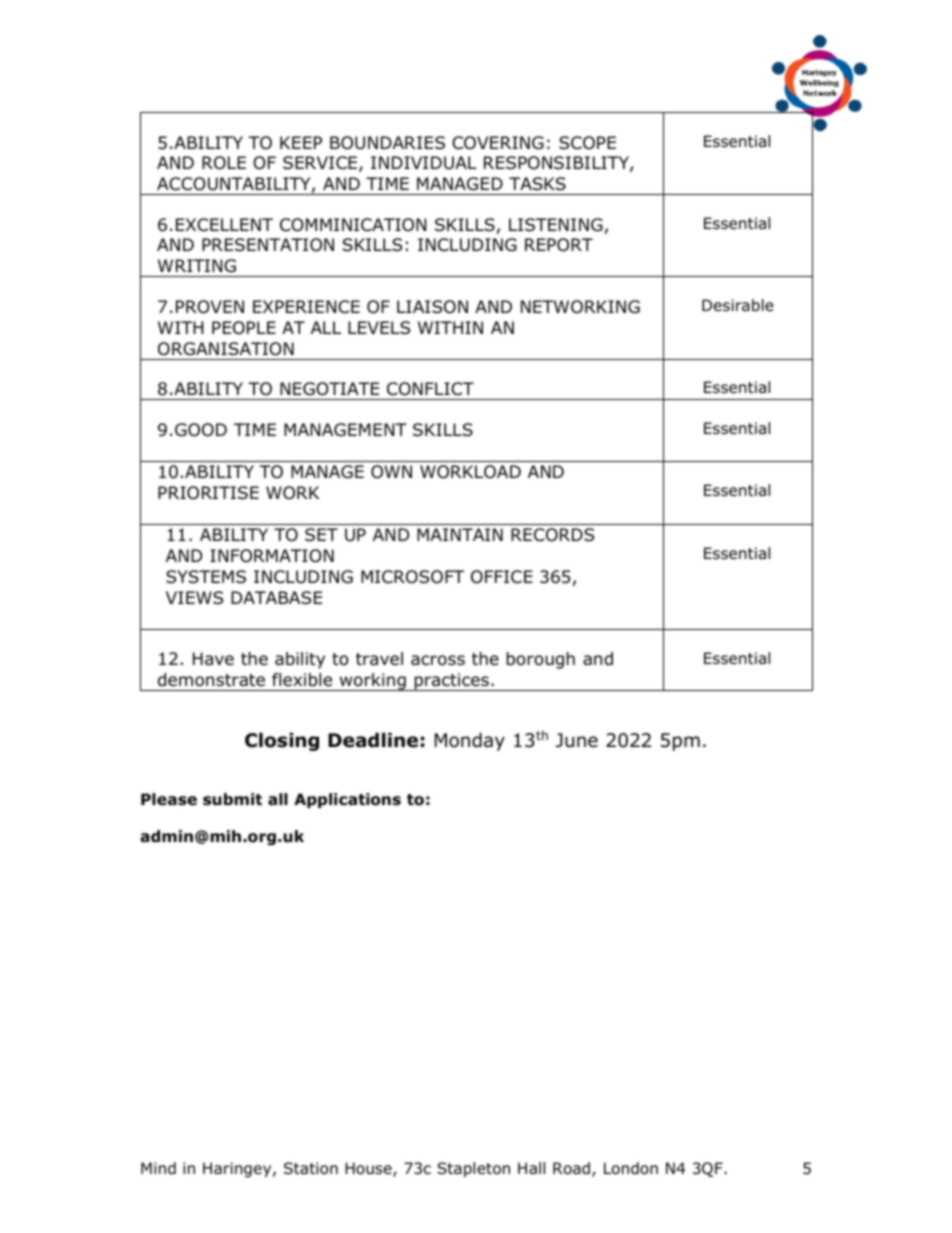 The height and width of the page is (1233, 952). I want to click on Stapleton, so click(473, 1169).
